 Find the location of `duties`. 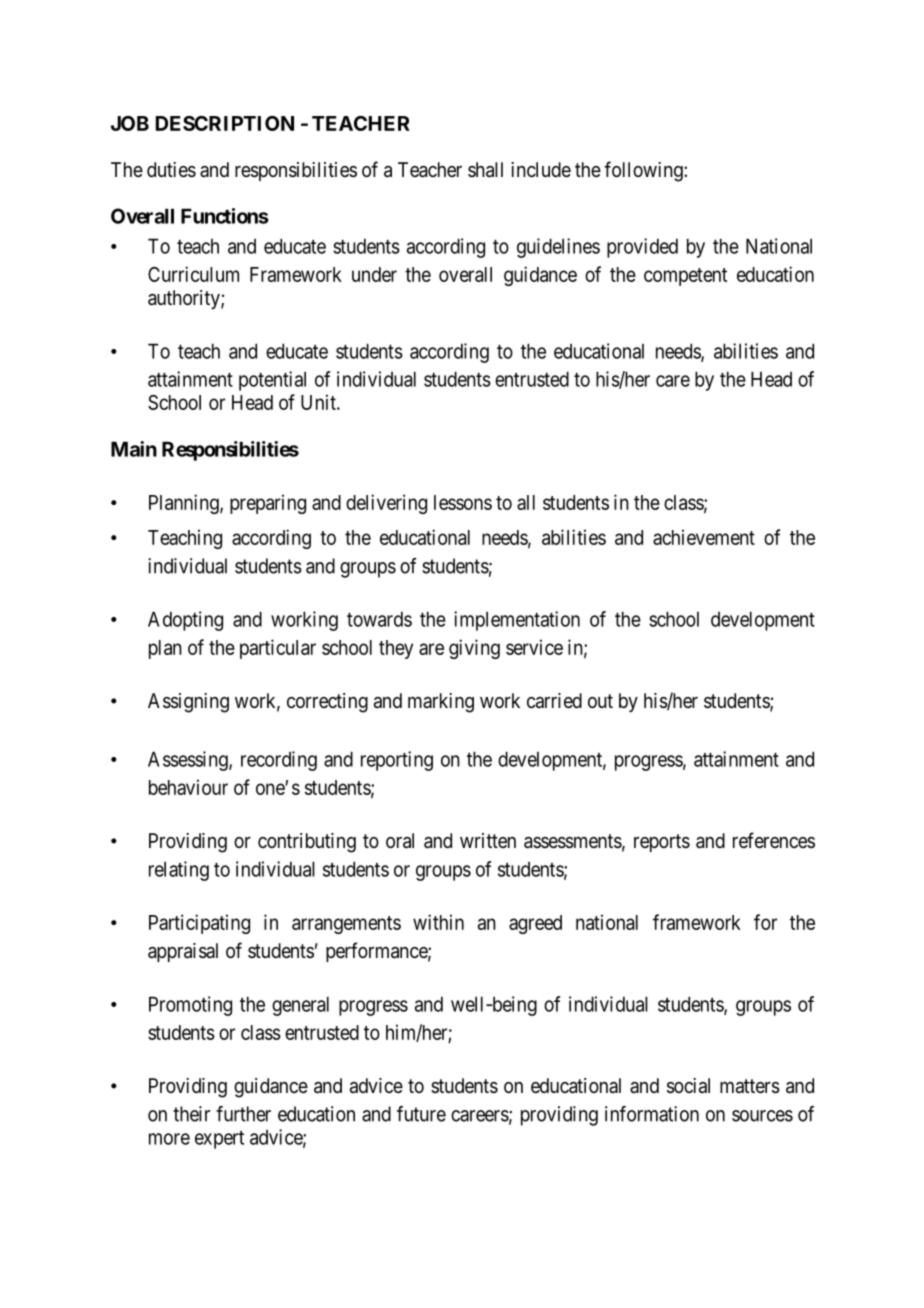

duties is located at coordinates (171, 170).
